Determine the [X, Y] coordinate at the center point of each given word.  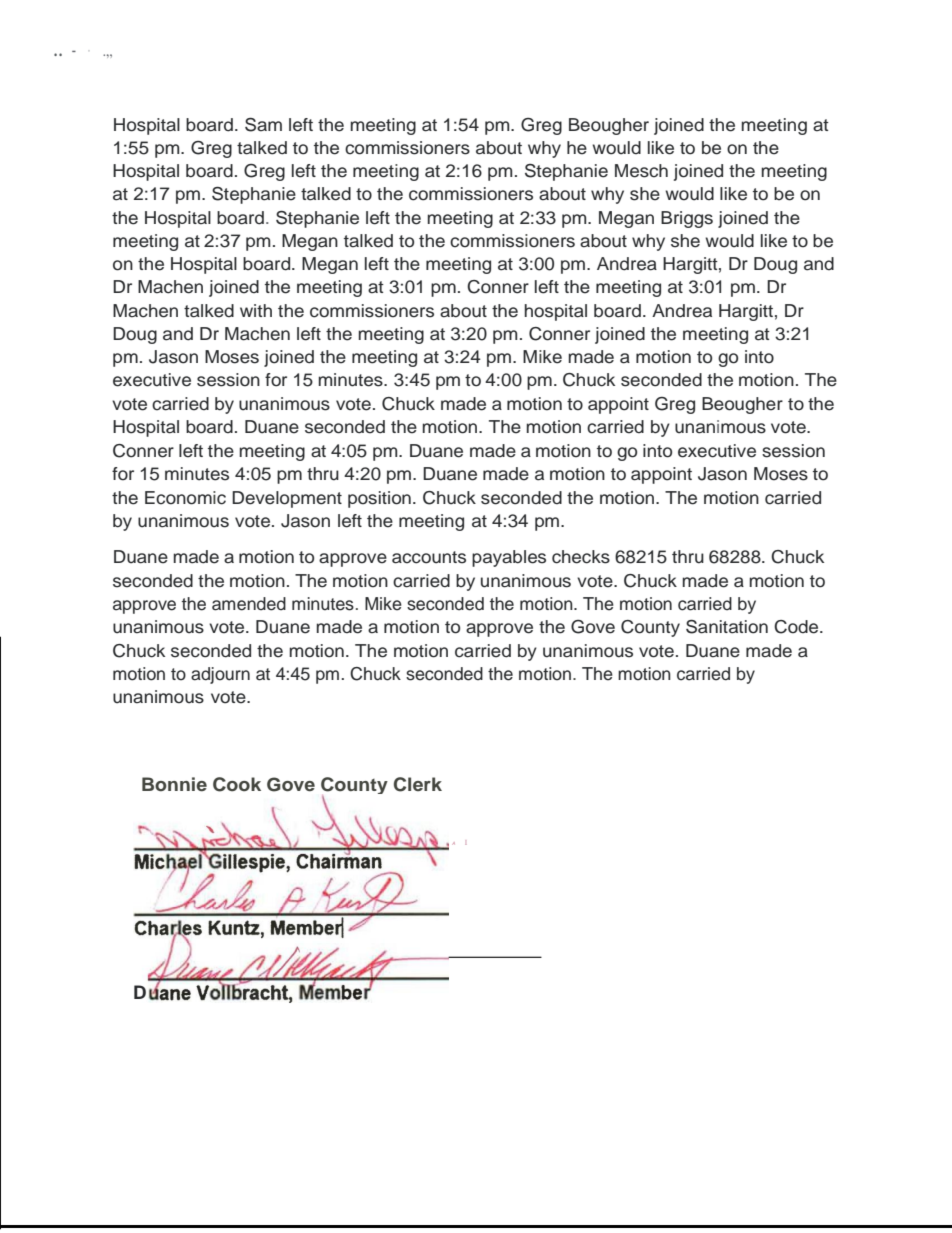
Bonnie [174, 784]
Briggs [687, 219]
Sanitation [727, 627]
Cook [237, 784]
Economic [185, 498]
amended [249, 604]
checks [581, 557]
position [379, 499]
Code [797, 627]
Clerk [418, 784]
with [256, 310]
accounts [429, 557]
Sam [263, 125]
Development [287, 499]
